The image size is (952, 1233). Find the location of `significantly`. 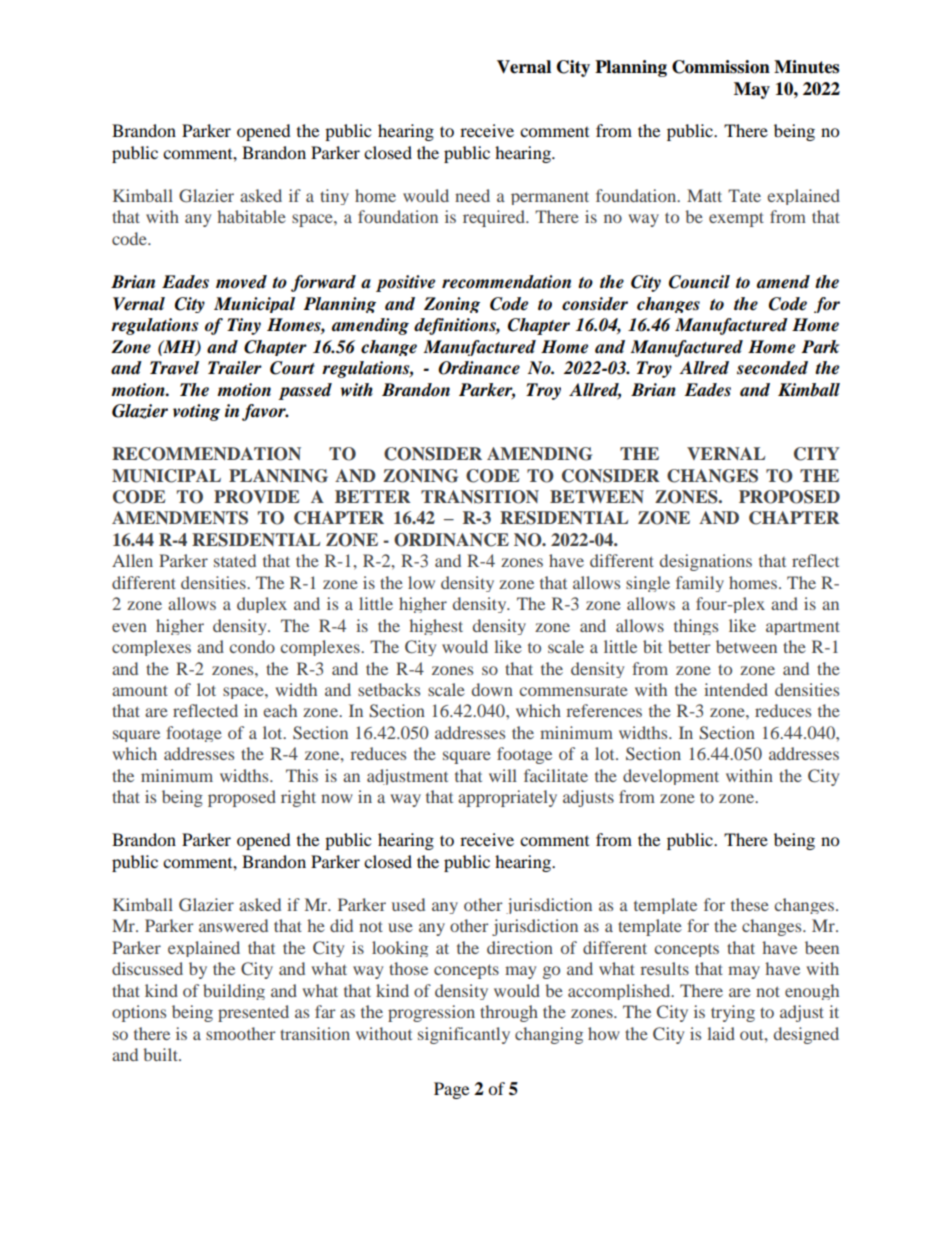

significantly is located at coordinates (464, 1035).
